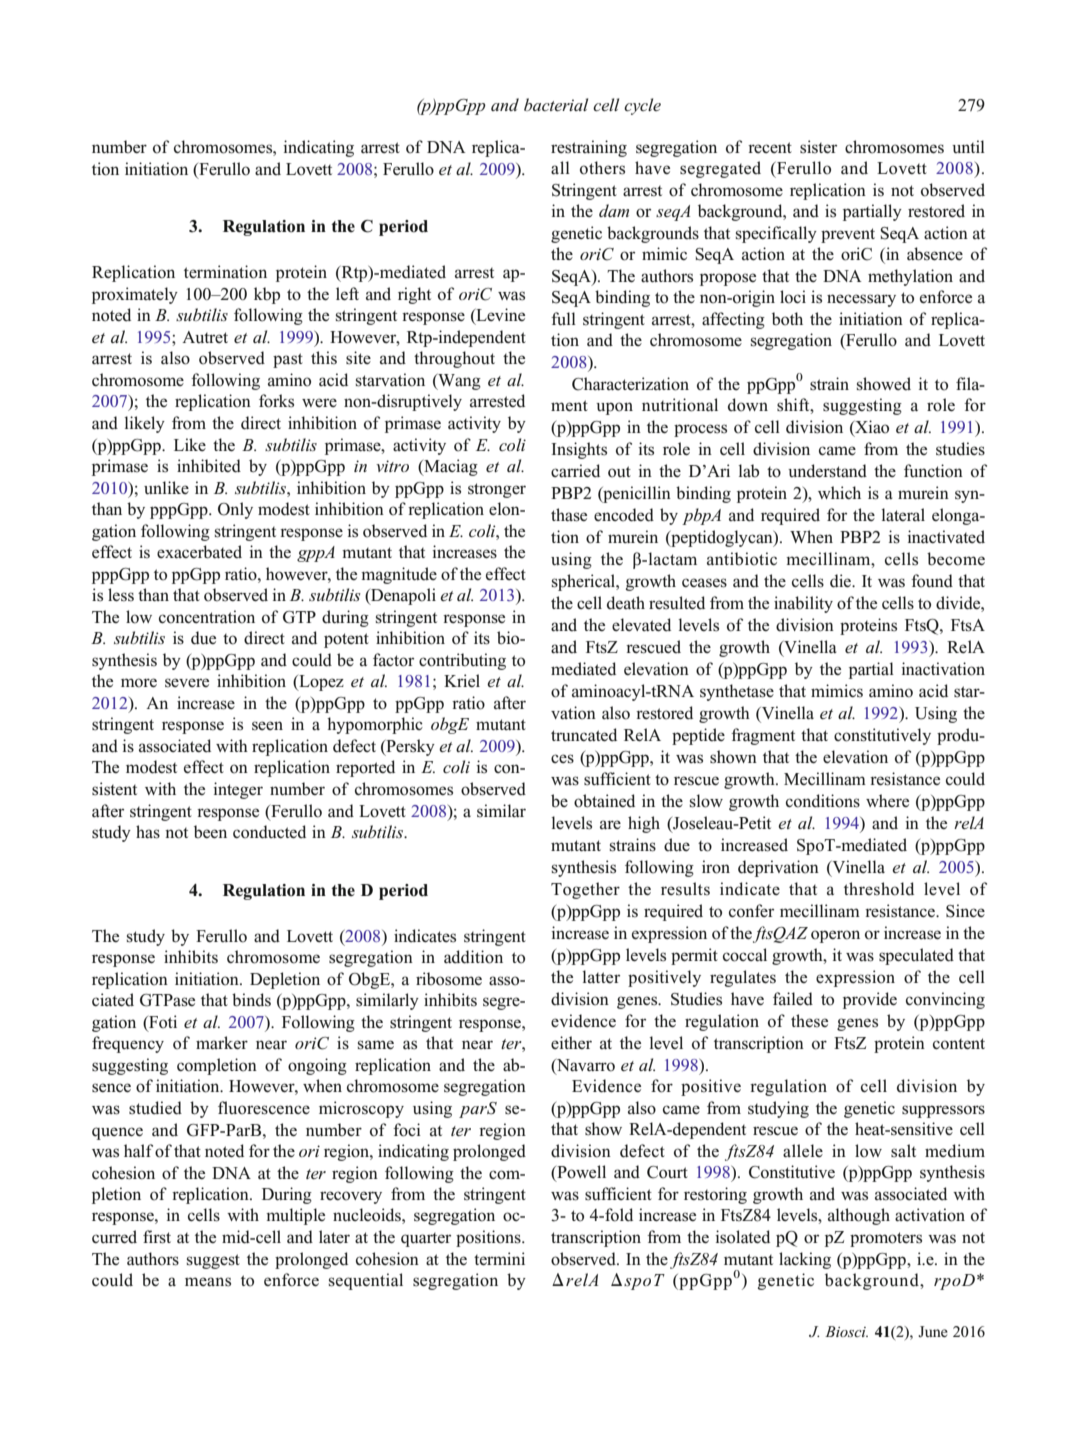 Image resolution: width=1072 pixels, height=1429 pixels. What do you see at coordinates (208, 1282) in the screenshot?
I see `means` at bounding box center [208, 1282].
